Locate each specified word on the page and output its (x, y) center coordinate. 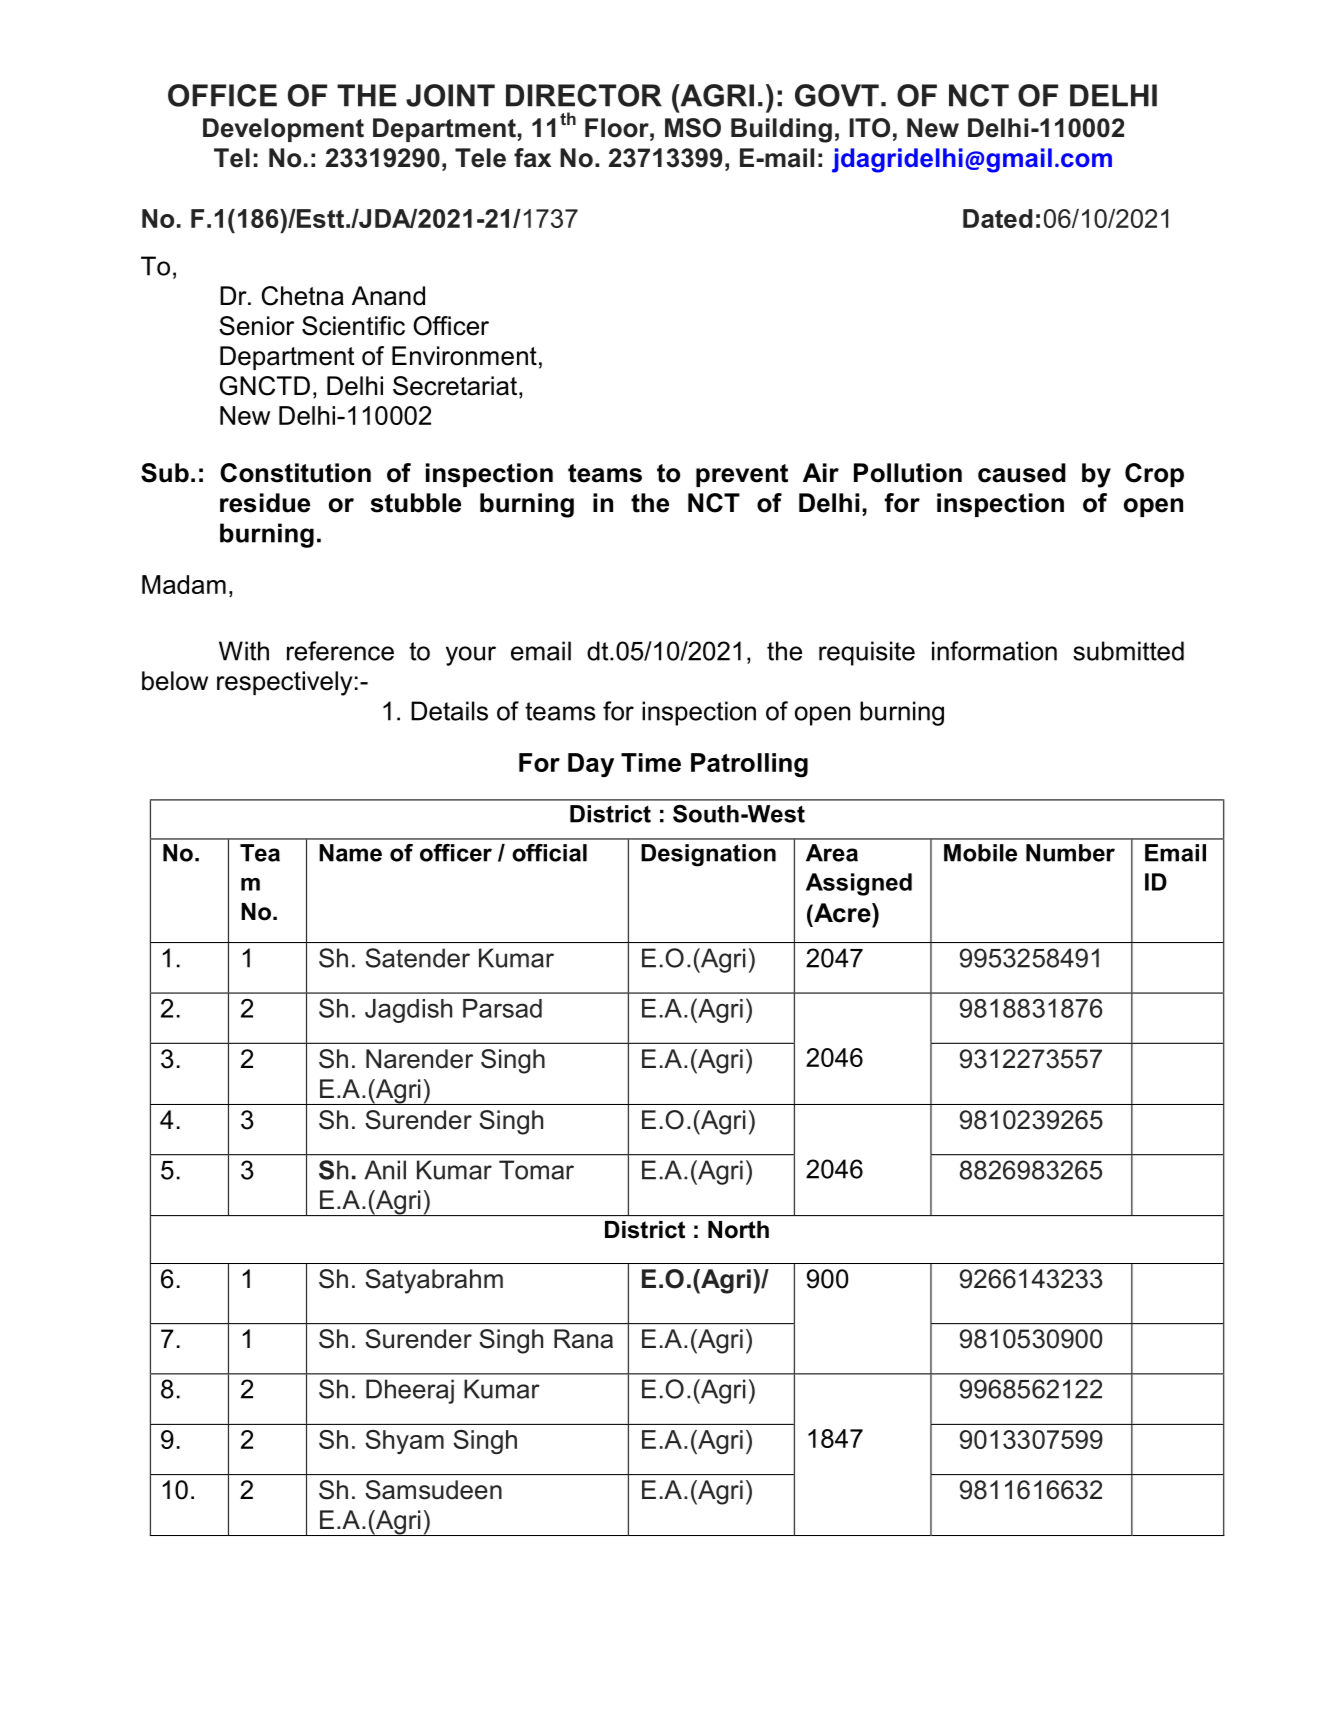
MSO (693, 128)
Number (1070, 853)
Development (283, 130)
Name (350, 853)
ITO (869, 128)
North (738, 1230)
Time (651, 762)
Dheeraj (410, 1391)
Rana (583, 1339)
